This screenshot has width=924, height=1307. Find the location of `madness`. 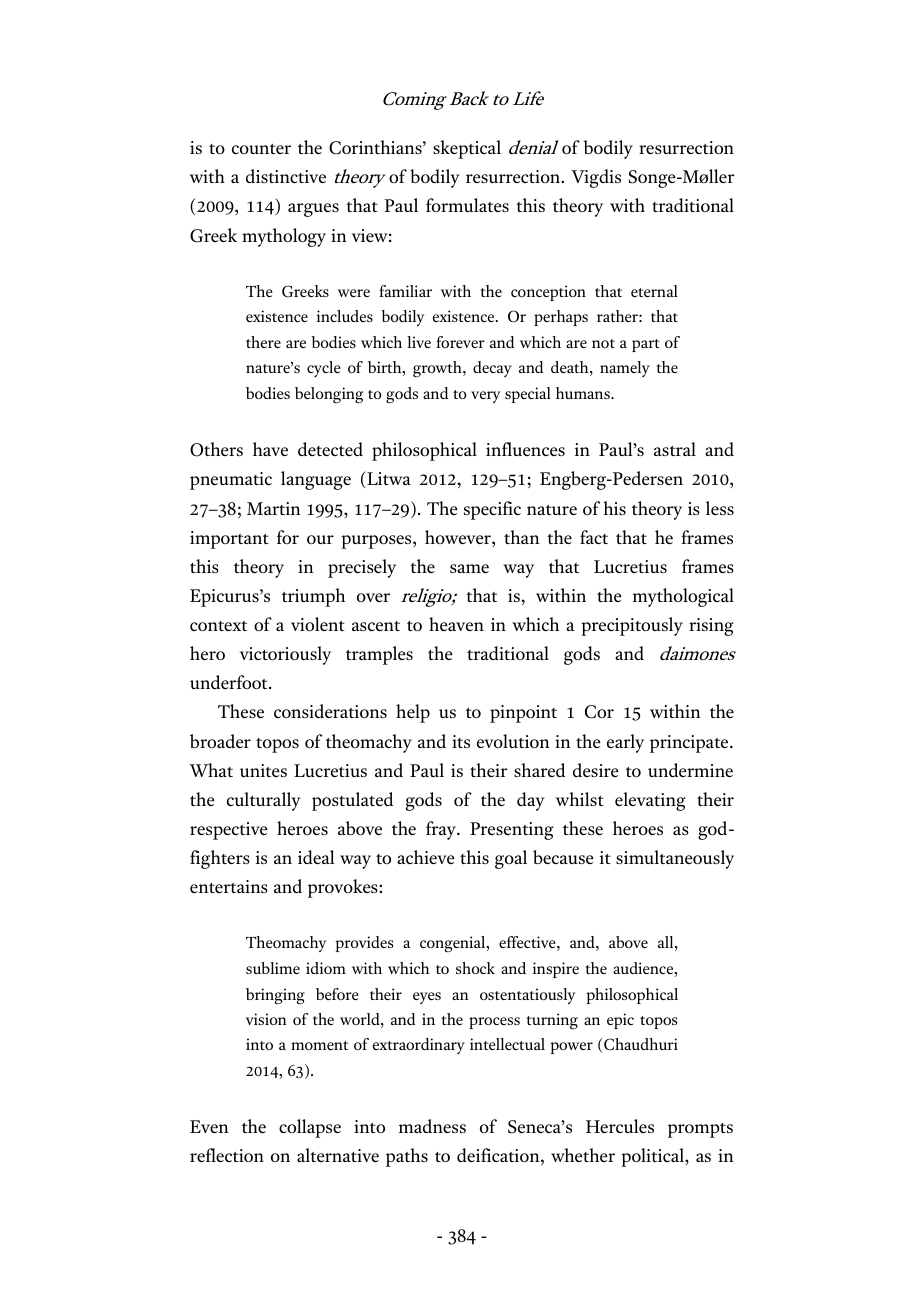

madness is located at coordinates (432, 1126).
